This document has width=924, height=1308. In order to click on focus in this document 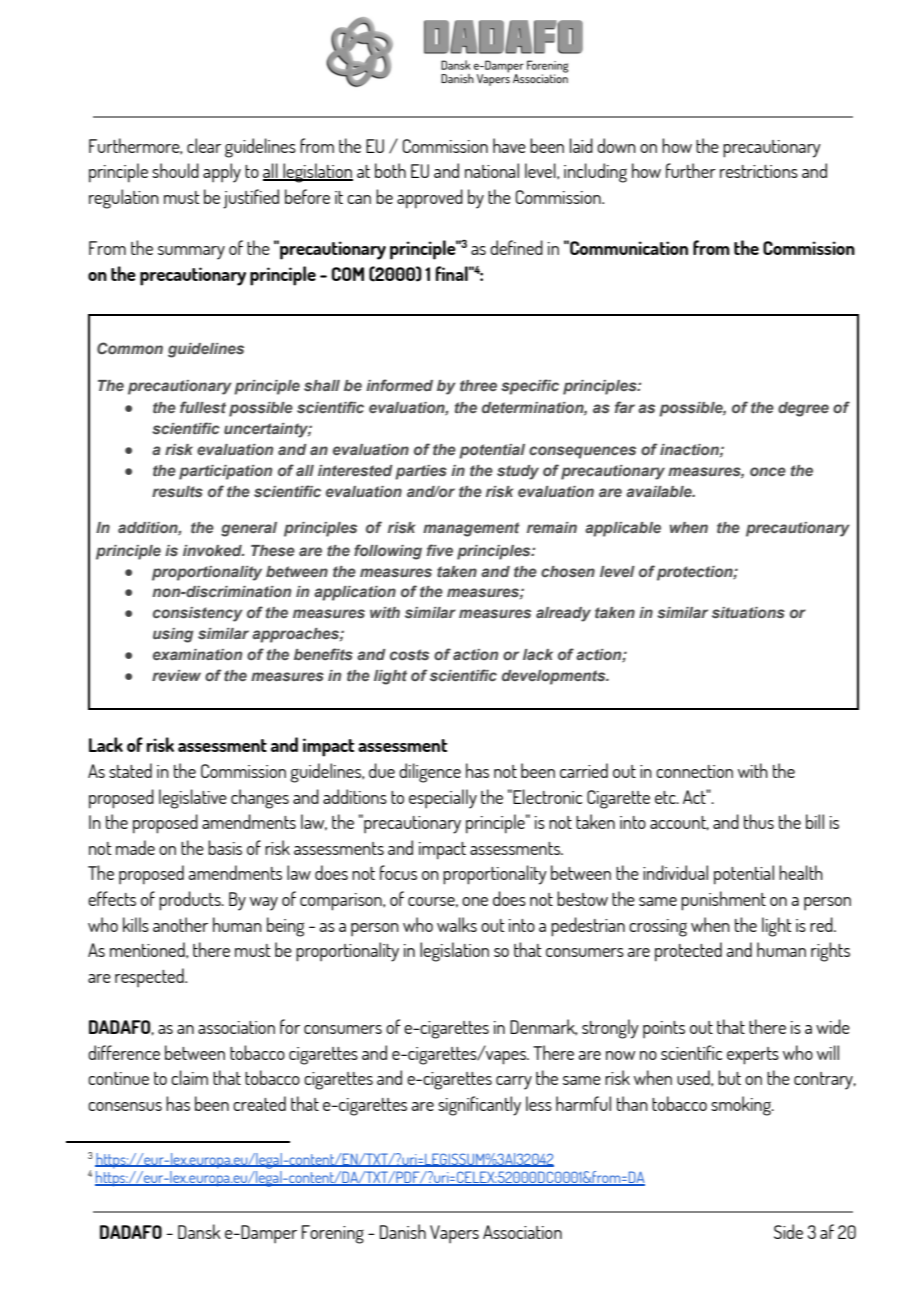, I will do `click(398, 872)`.
